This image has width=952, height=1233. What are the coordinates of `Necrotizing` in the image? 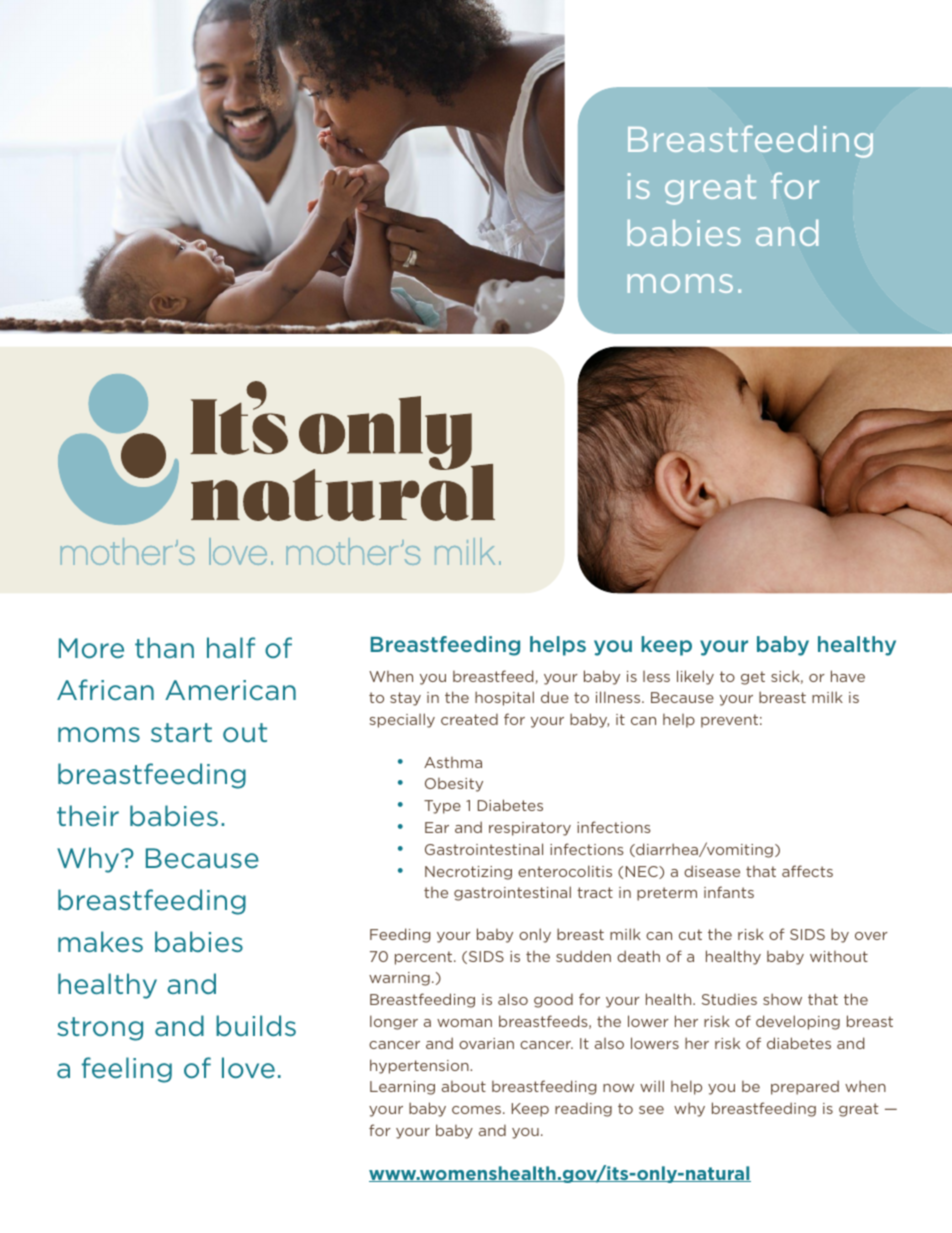 It's located at (468, 873).
